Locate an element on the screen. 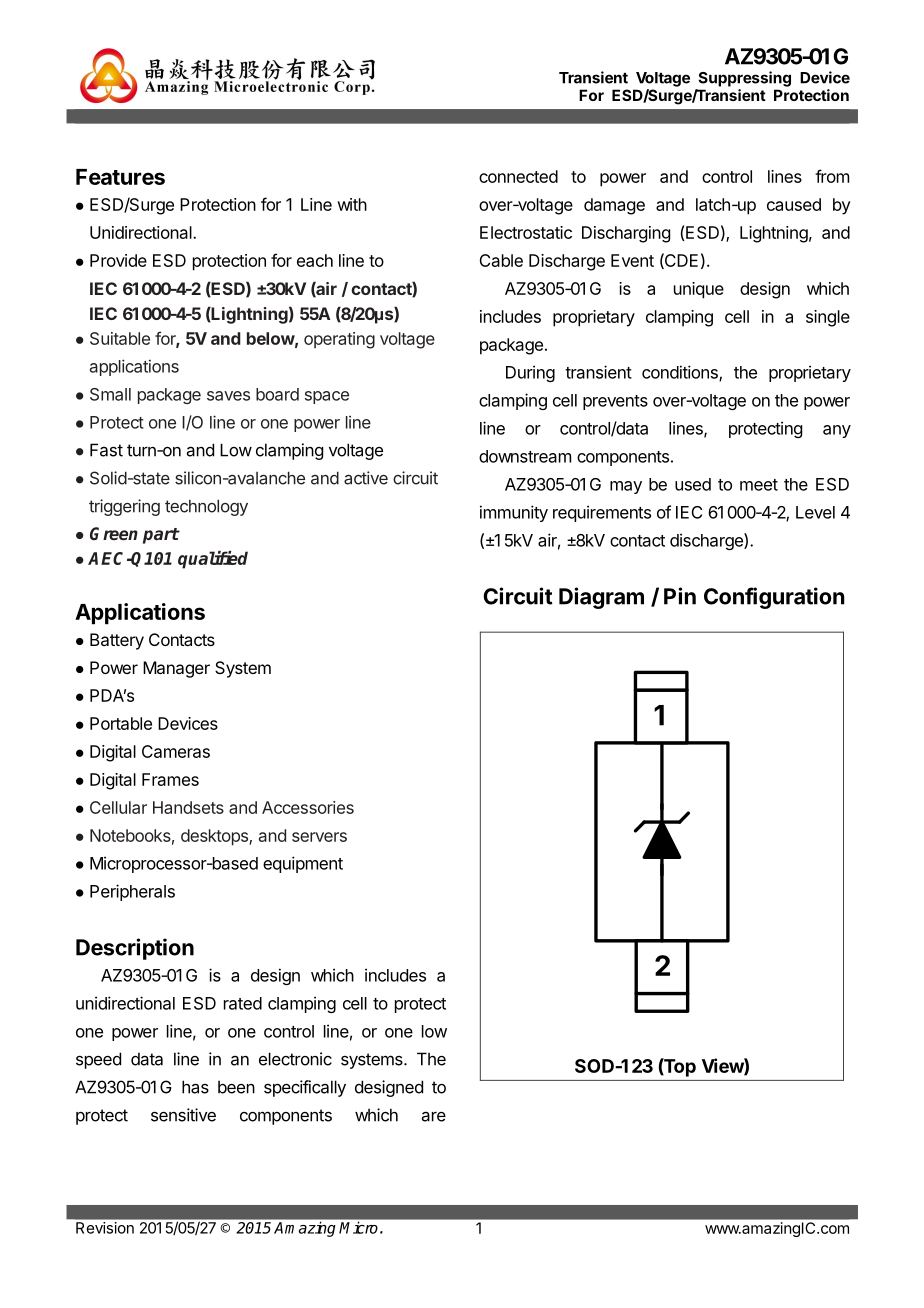  servers is located at coordinates (319, 837).
